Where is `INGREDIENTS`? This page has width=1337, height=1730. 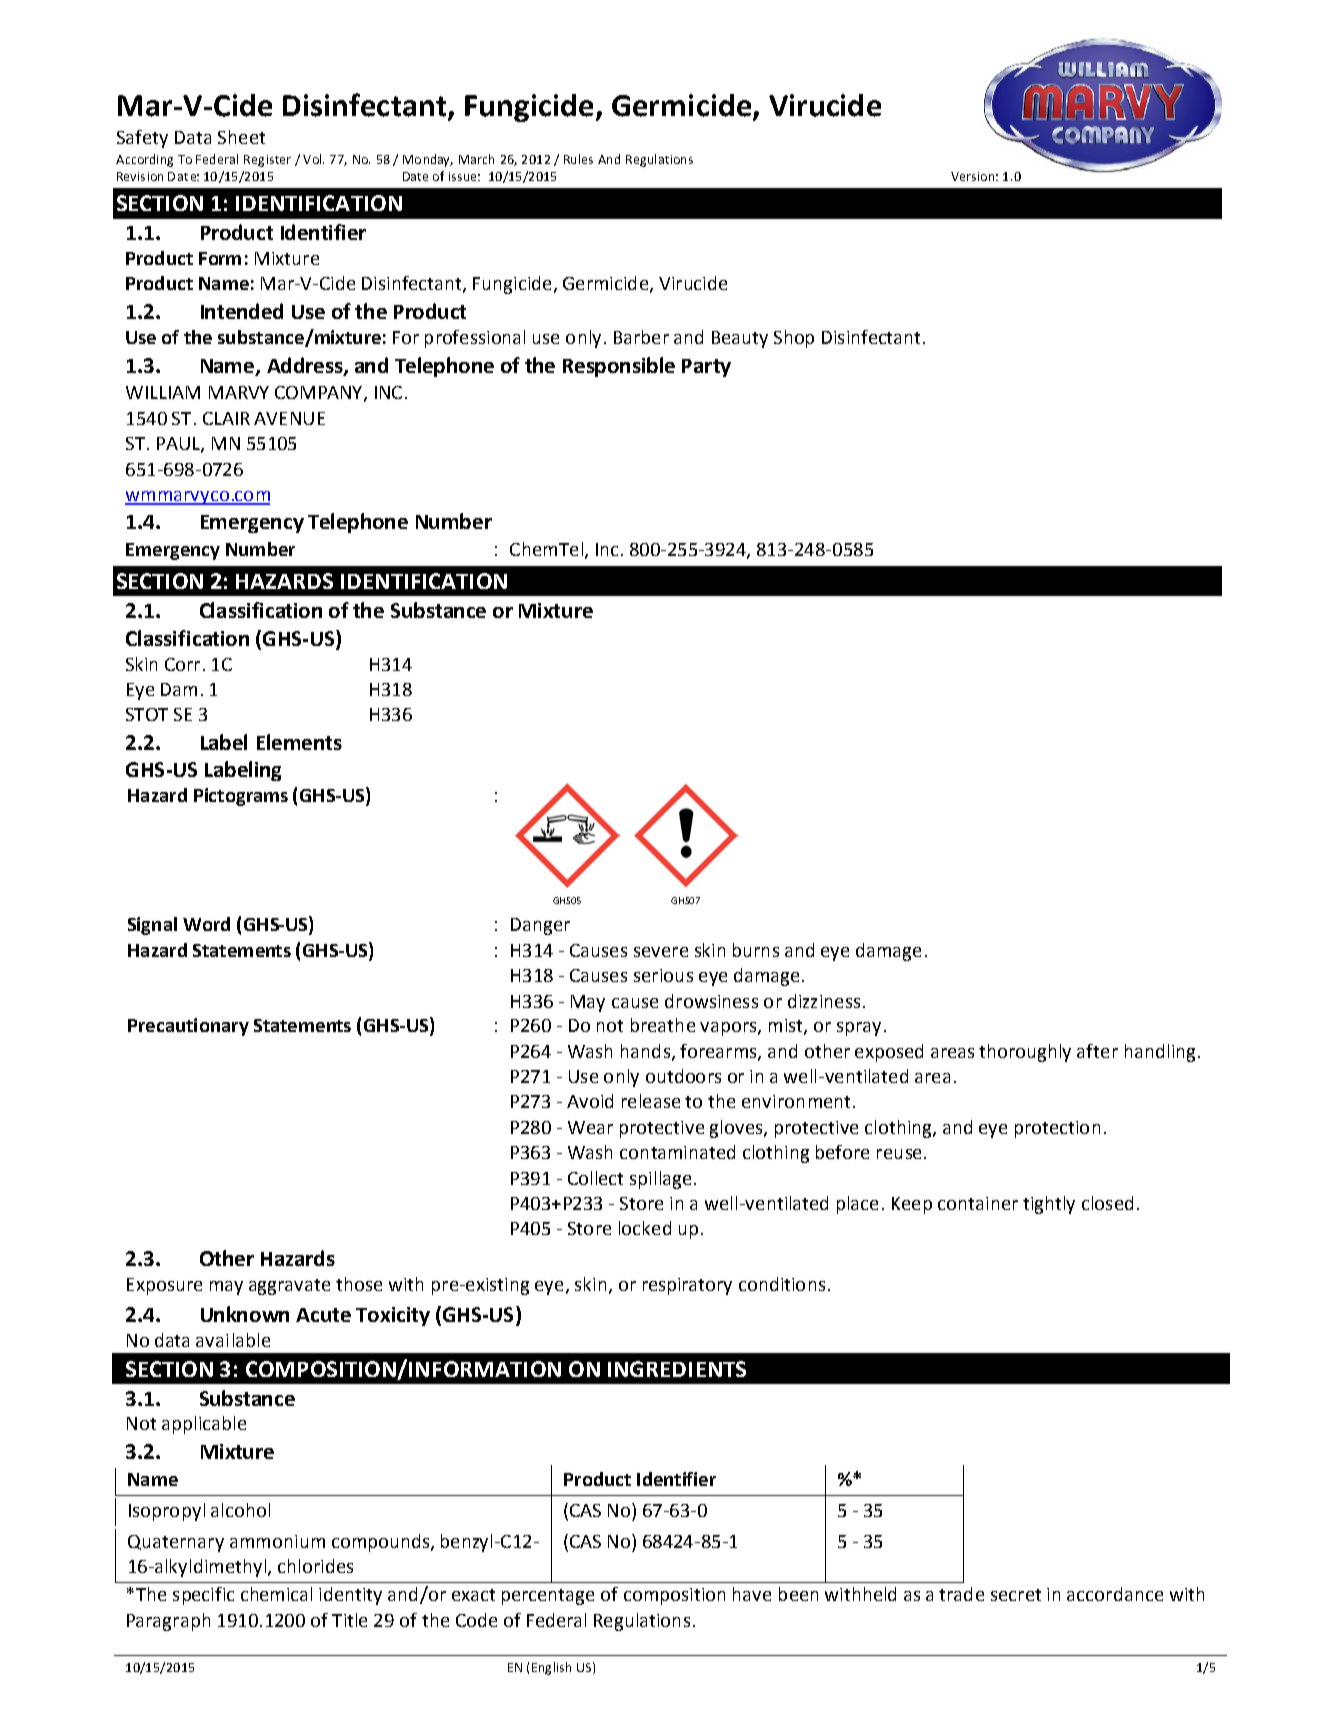 INGREDIENTS is located at coordinates (677, 1369).
